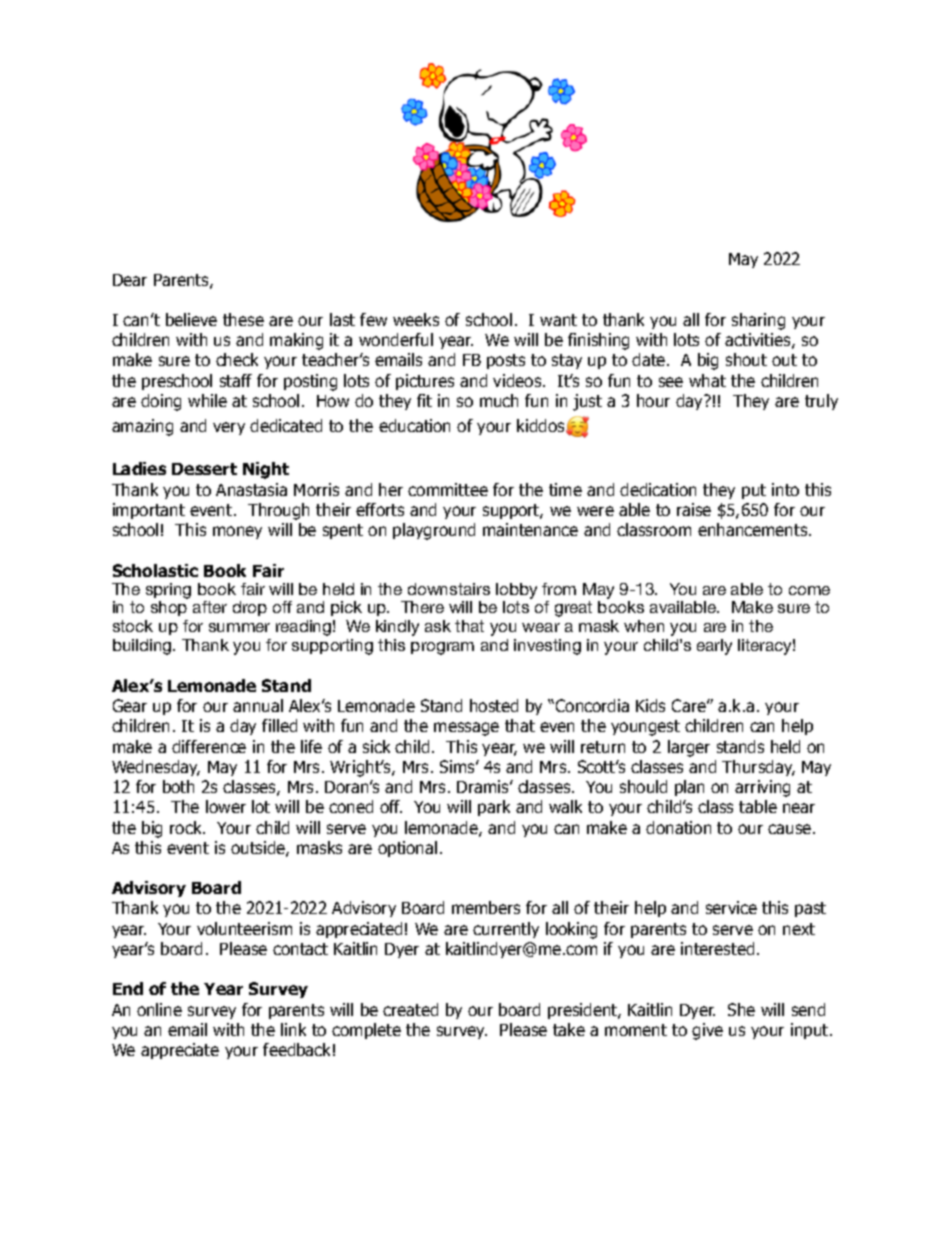 Image resolution: width=952 pixels, height=1233 pixels. What do you see at coordinates (191, 319) in the document?
I see `believe` at bounding box center [191, 319].
